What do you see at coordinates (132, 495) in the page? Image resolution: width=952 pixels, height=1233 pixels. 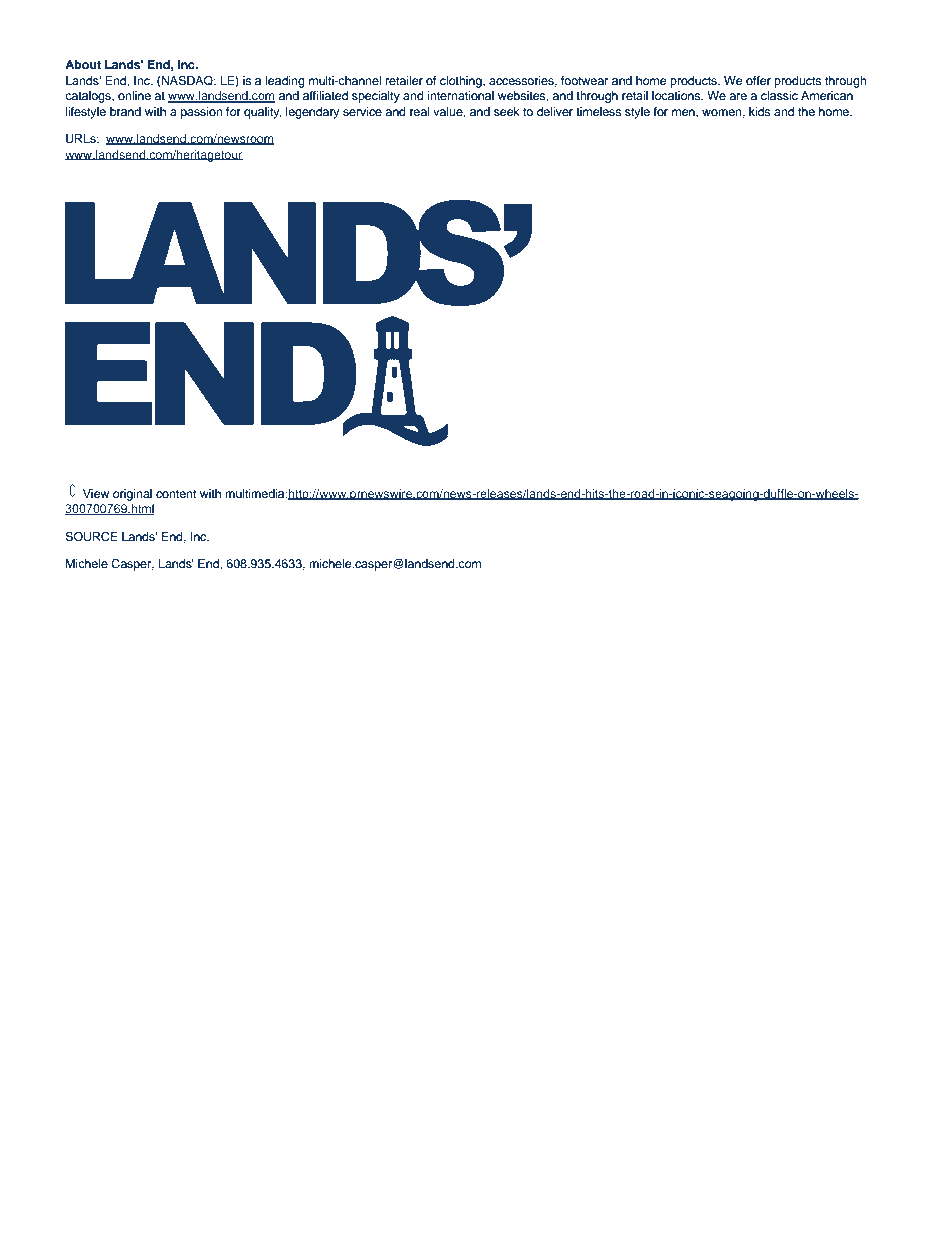 I see `original` at bounding box center [132, 495].
